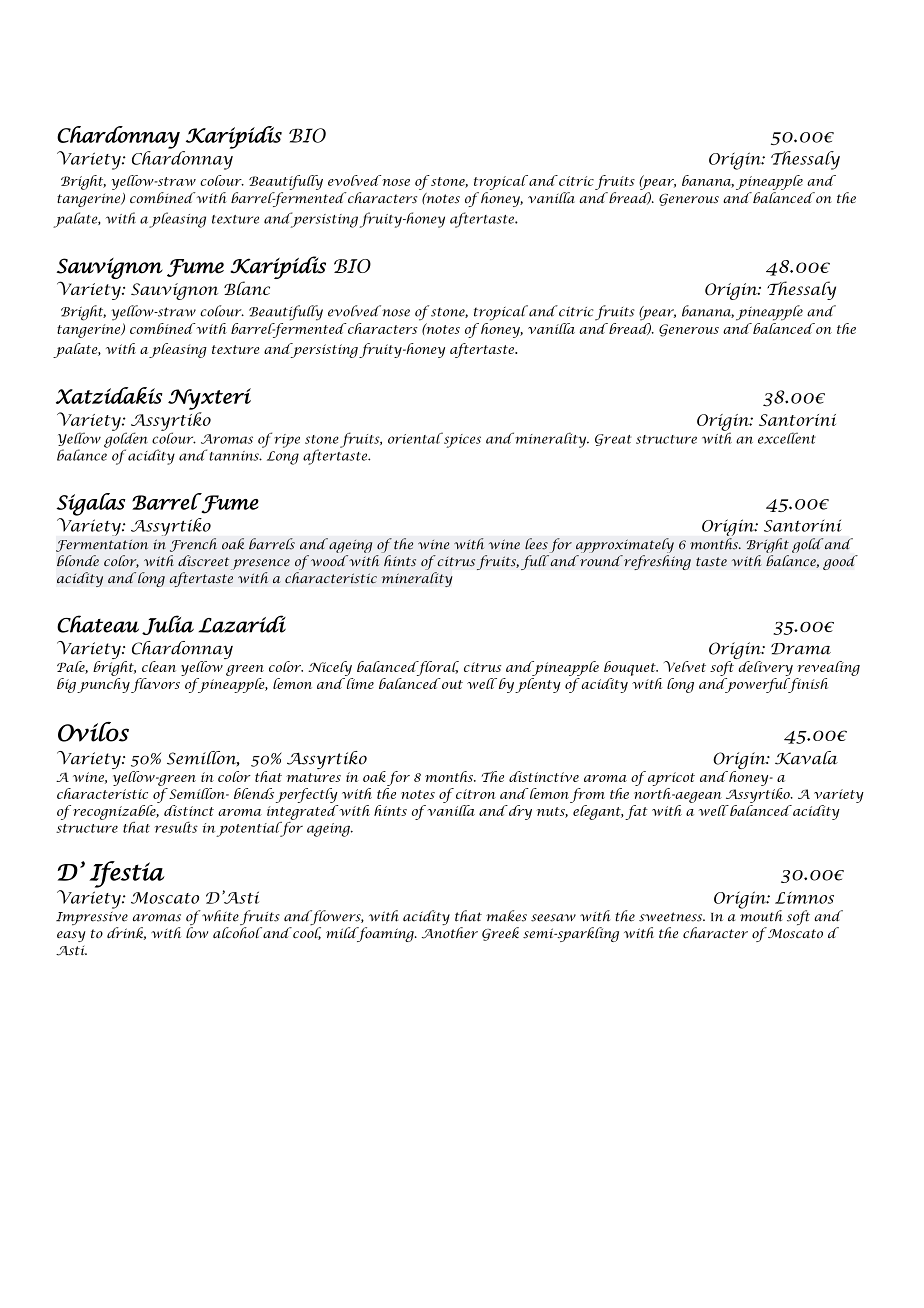 The image size is (924, 1308). I want to click on Another, so click(450, 933).
